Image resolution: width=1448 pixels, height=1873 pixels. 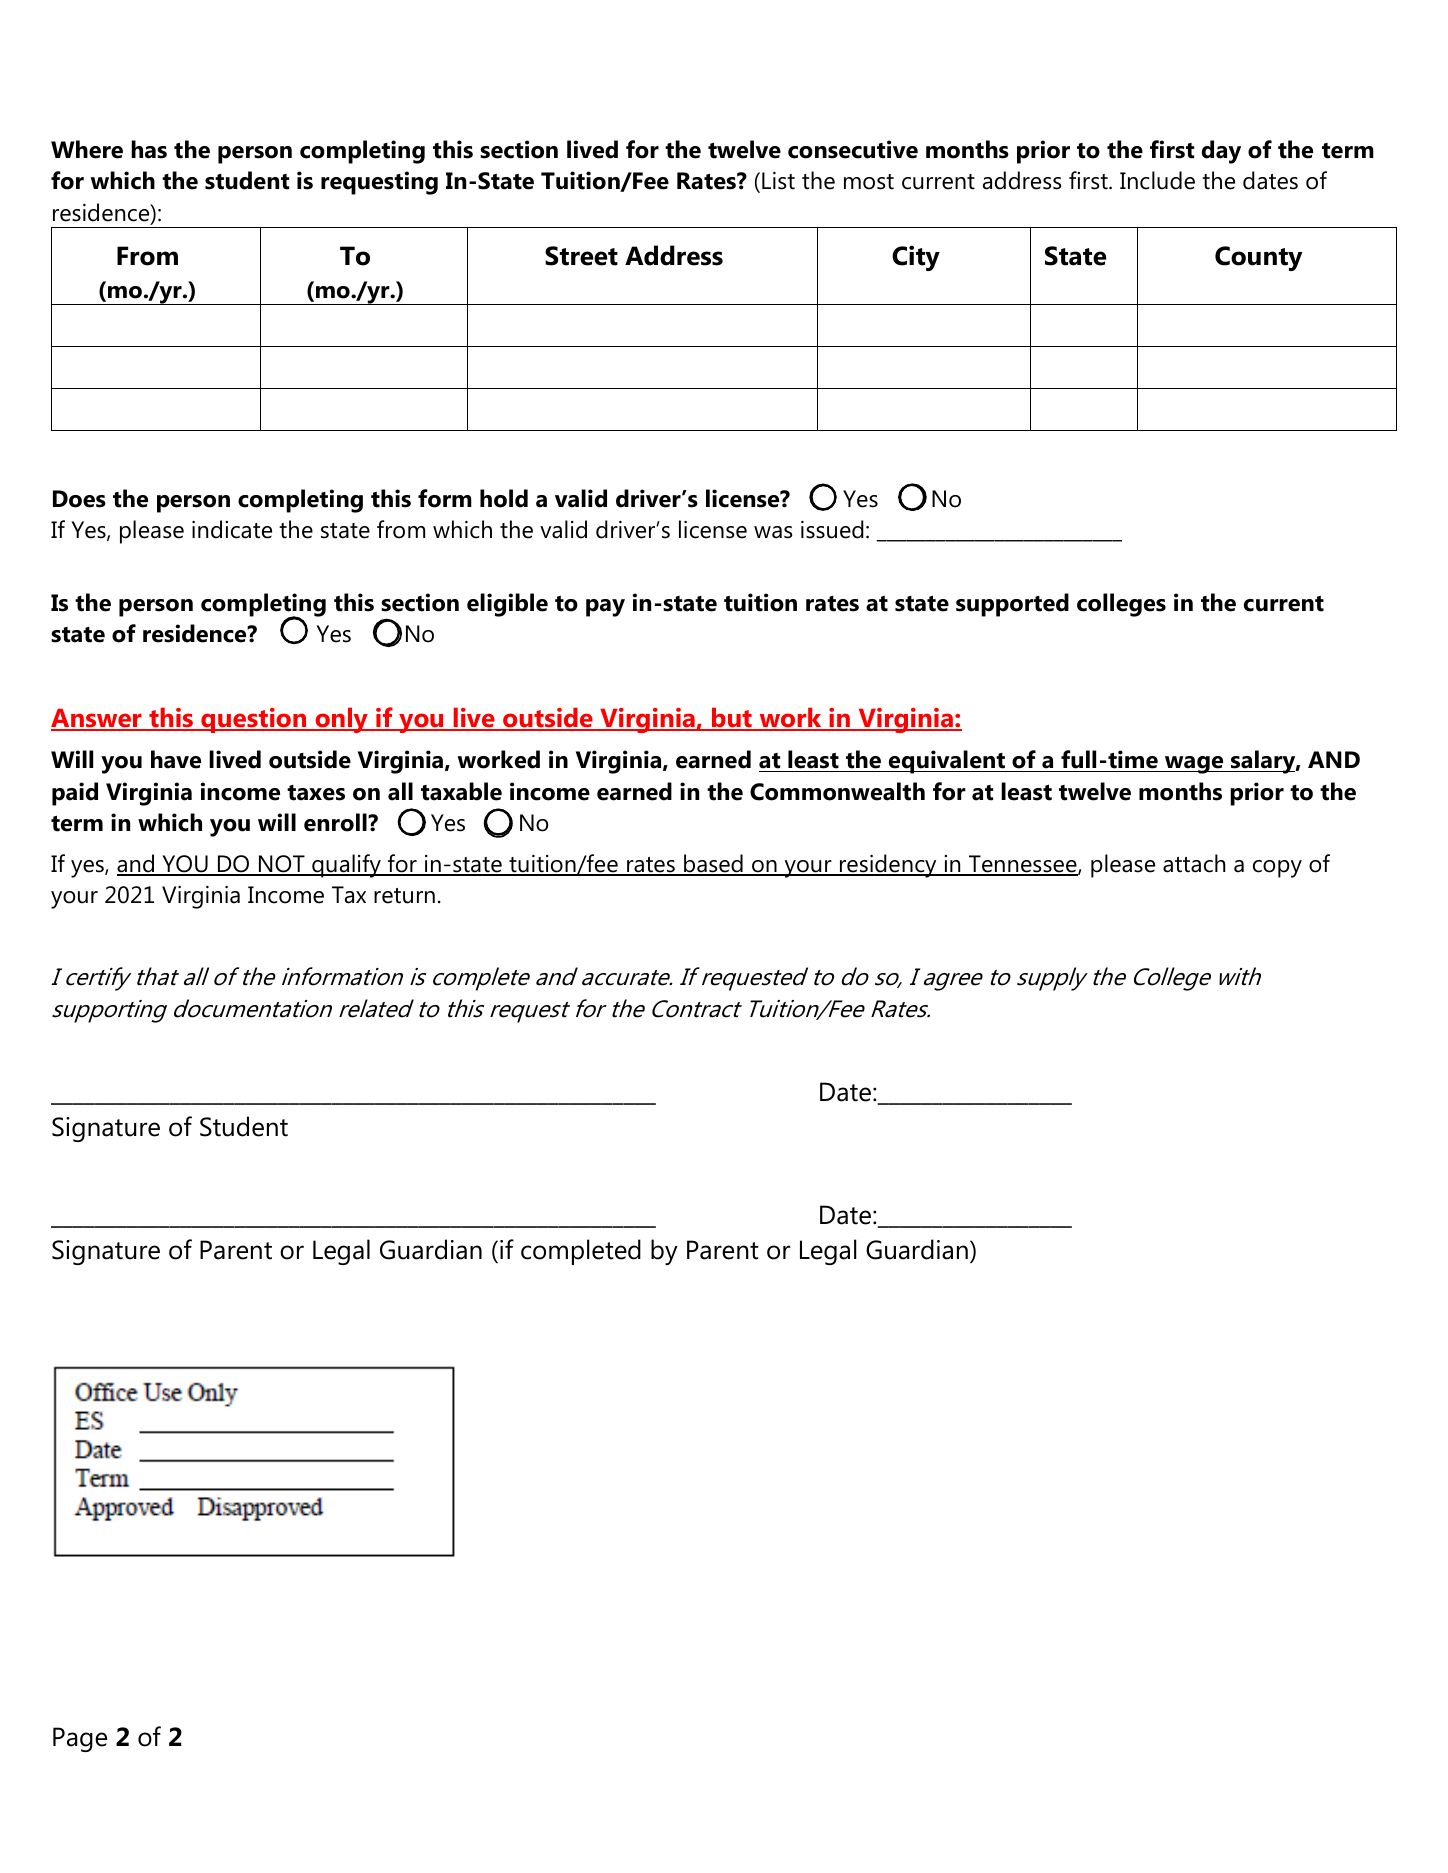 I want to click on Tennessee, so click(x=1023, y=865).
